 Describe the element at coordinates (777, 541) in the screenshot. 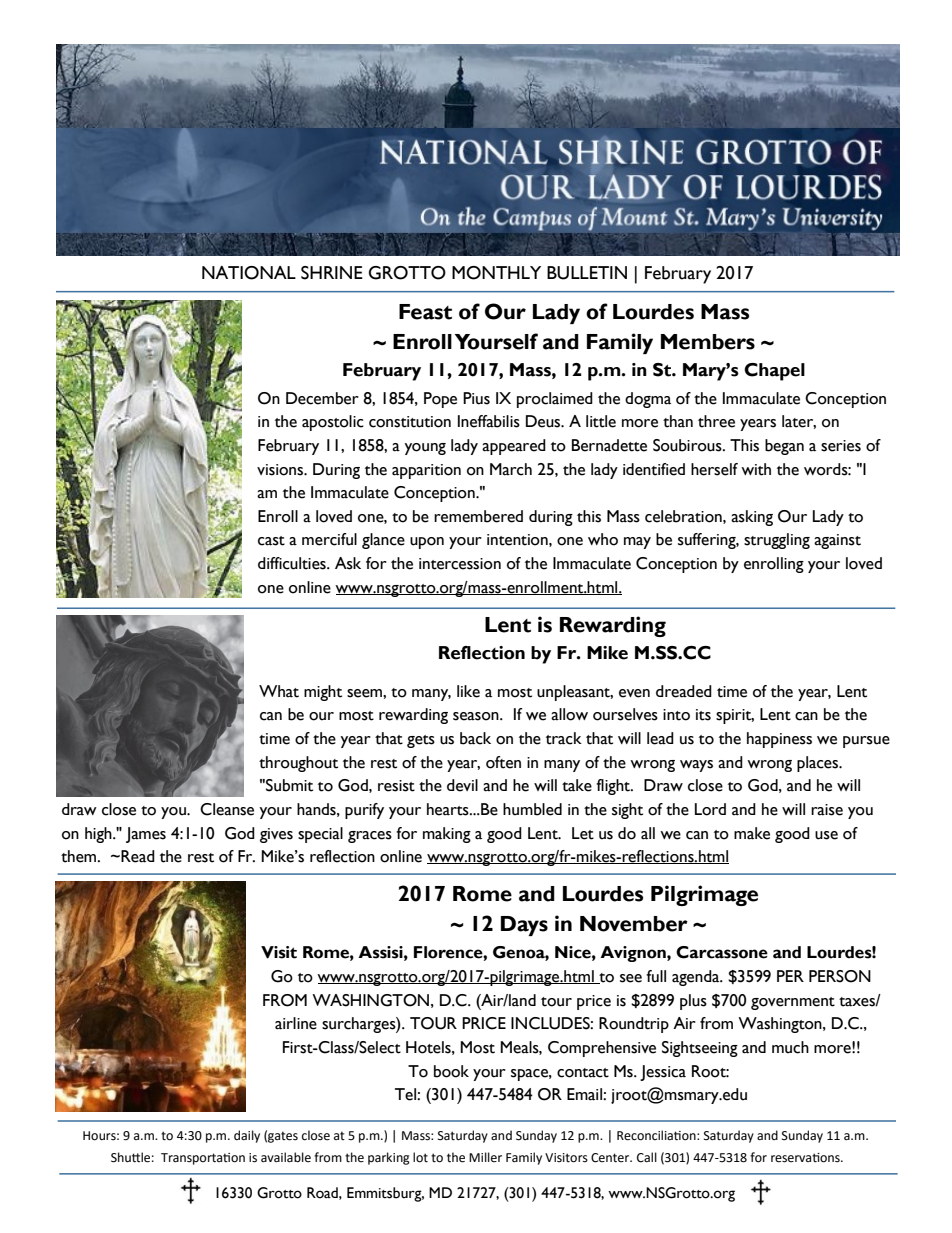

I see `struggling` at that location.
